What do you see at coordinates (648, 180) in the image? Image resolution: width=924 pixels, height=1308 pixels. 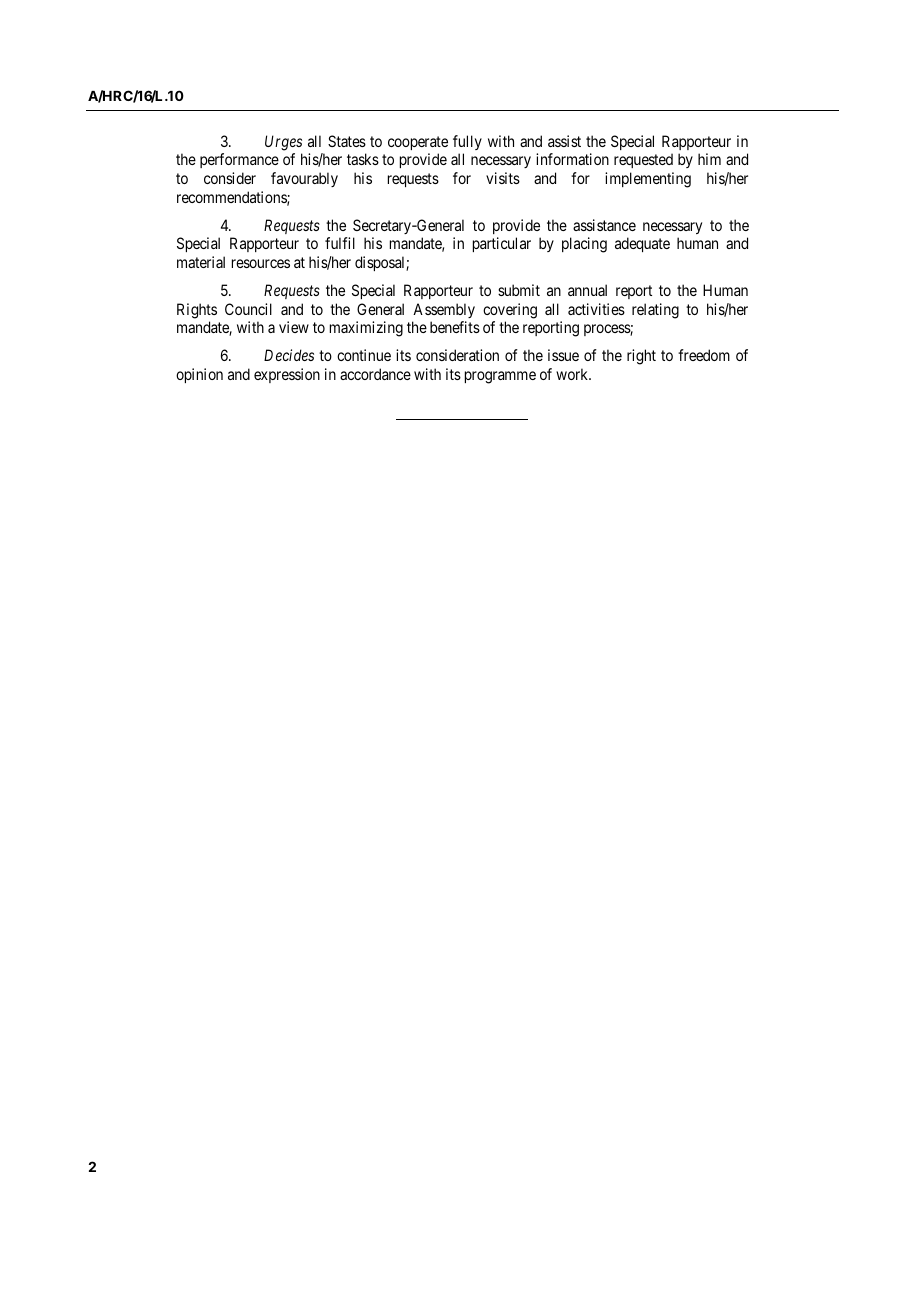 I see `implementing` at bounding box center [648, 180].
